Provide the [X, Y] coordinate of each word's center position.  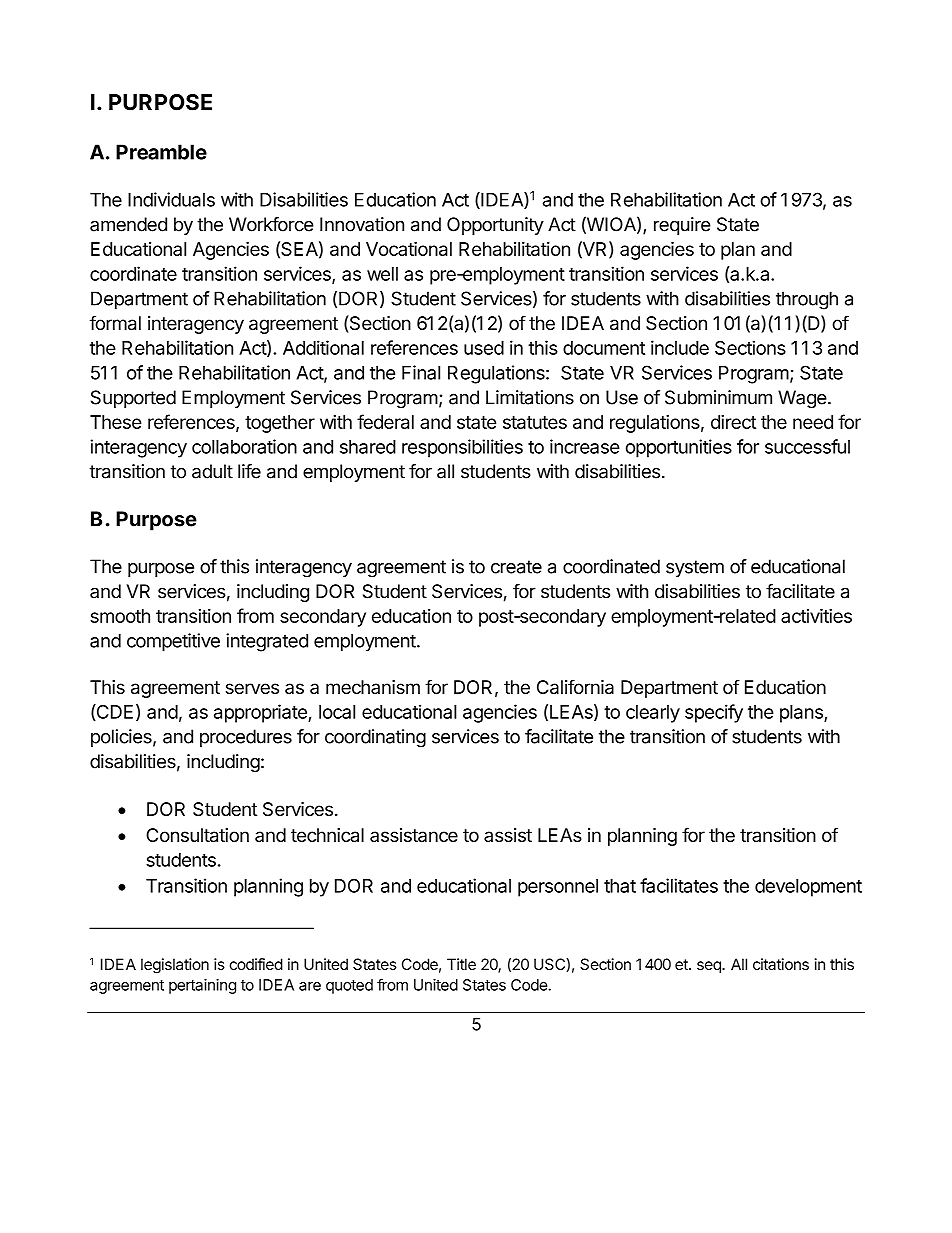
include [680, 347]
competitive [173, 642]
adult [212, 471]
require [682, 226]
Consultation [197, 835]
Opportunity [495, 226]
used [484, 348]
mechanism [373, 687]
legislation [175, 966]
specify [714, 713]
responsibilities [462, 448]
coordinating [375, 738]
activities [816, 615]
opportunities [679, 448]
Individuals [171, 199]
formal [115, 322]
